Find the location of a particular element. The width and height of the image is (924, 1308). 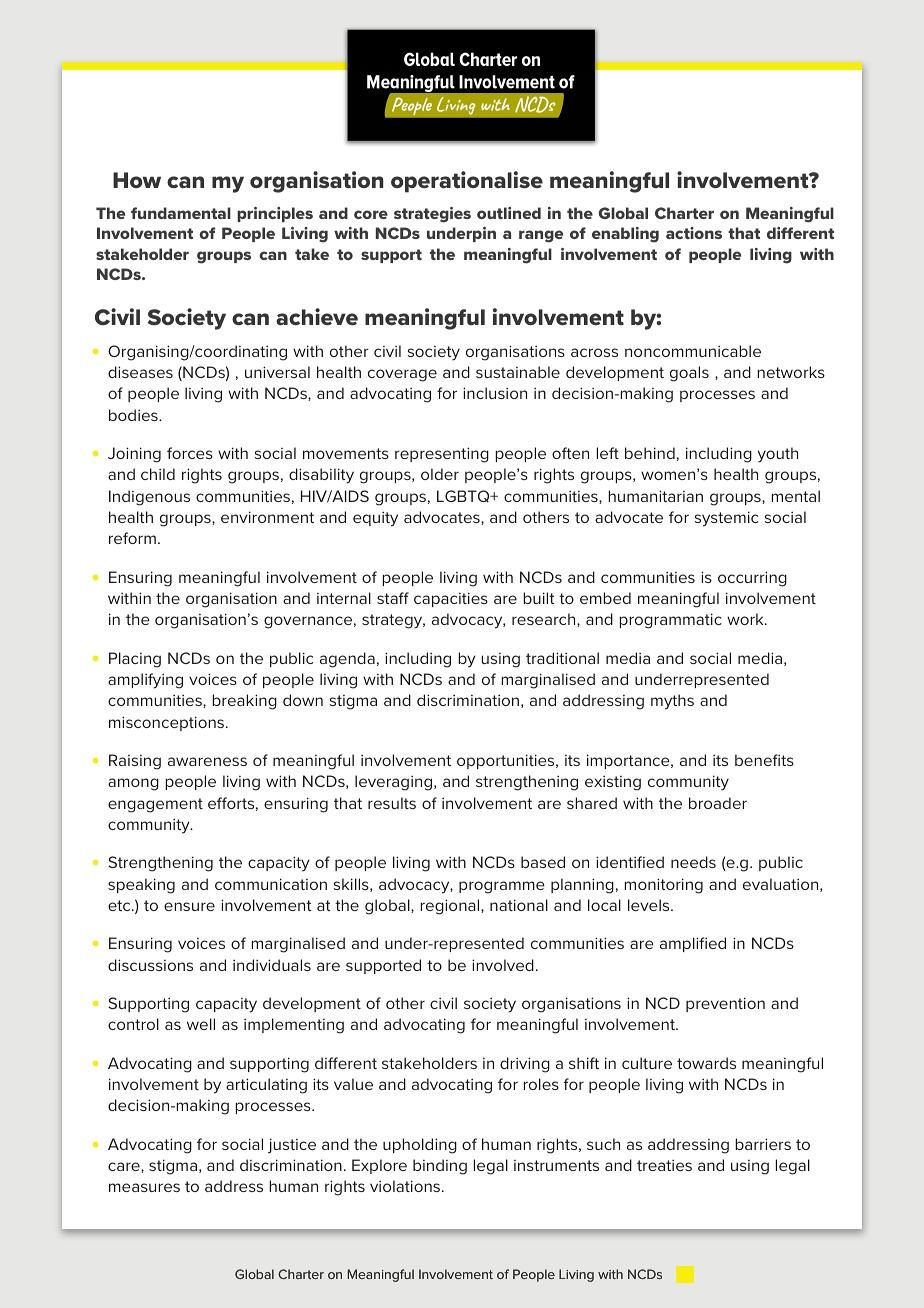

systemic is located at coordinates (726, 519).
